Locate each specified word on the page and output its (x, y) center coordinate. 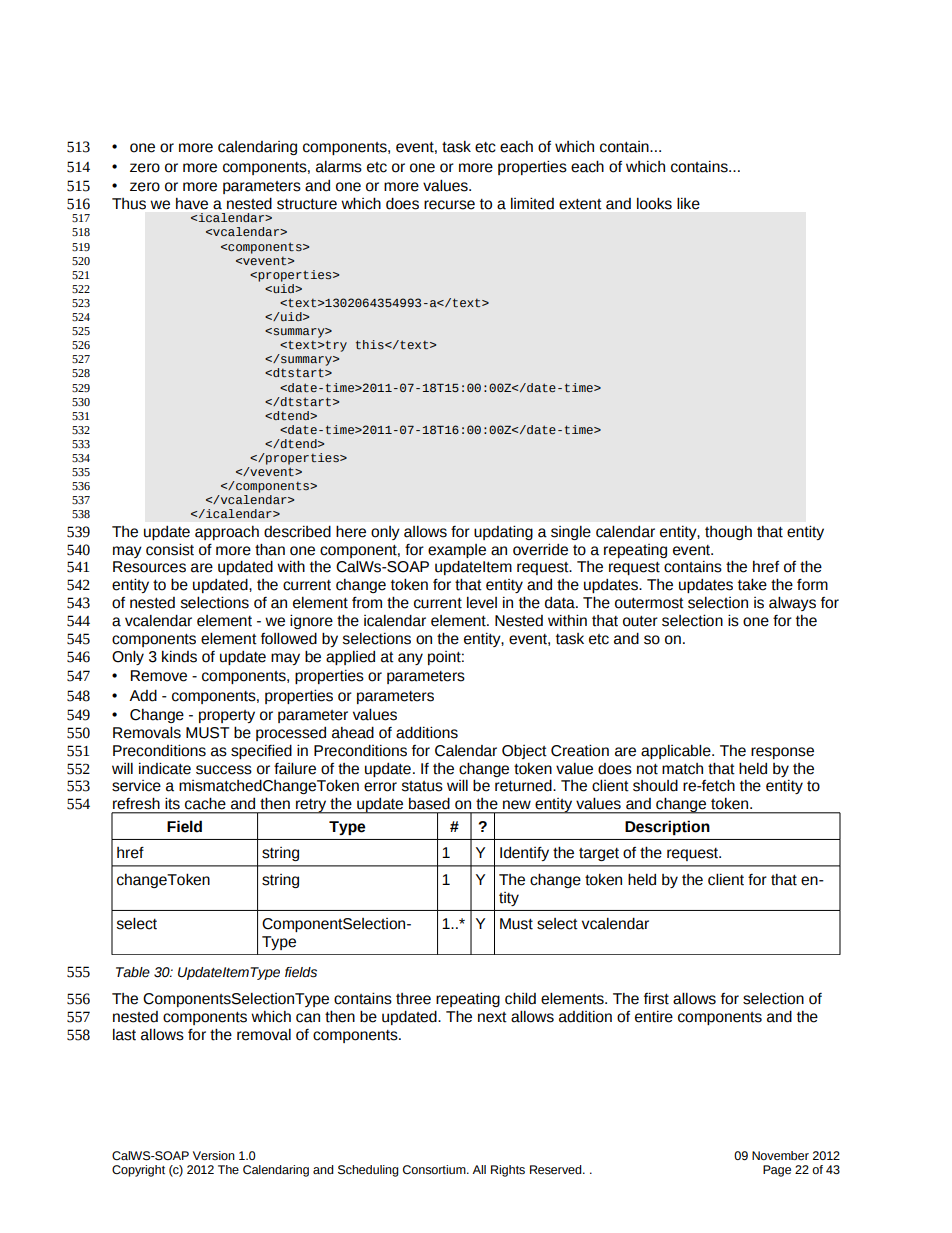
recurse (449, 205)
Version (214, 1155)
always (792, 603)
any (410, 659)
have (192, 204)
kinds (179, 657)
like (688, 203)
